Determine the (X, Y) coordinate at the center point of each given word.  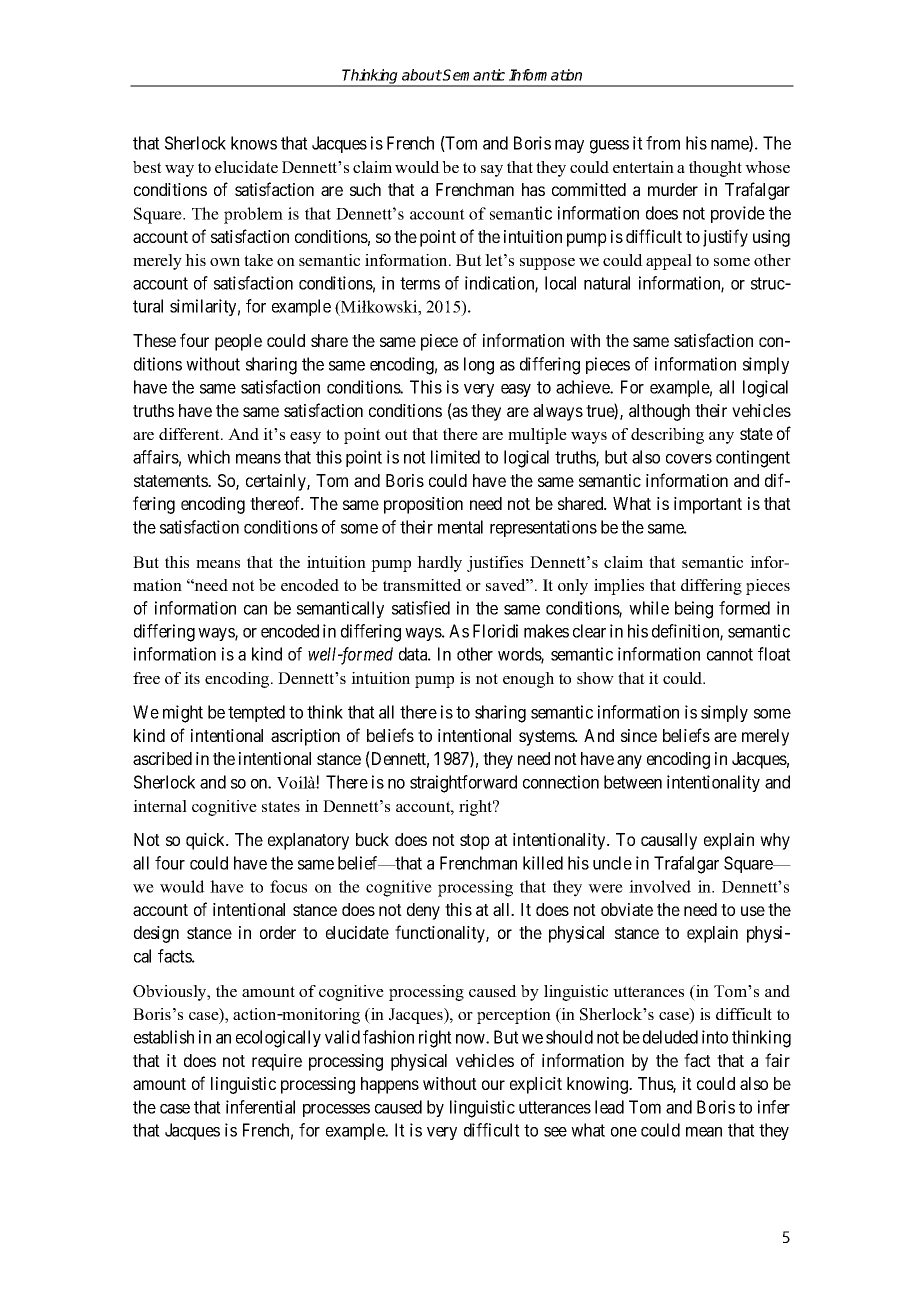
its (192, 678)
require (277, 1062)
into (715, 1037)
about (422, 75)
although (659, 412)
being (694, 610)
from (663, 143)
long (479, 366)
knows (254, 143)
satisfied (421, 608)
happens (390, 1085)
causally (669, 841)
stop (475, 842)
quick (207, 841)
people (238, 342)
